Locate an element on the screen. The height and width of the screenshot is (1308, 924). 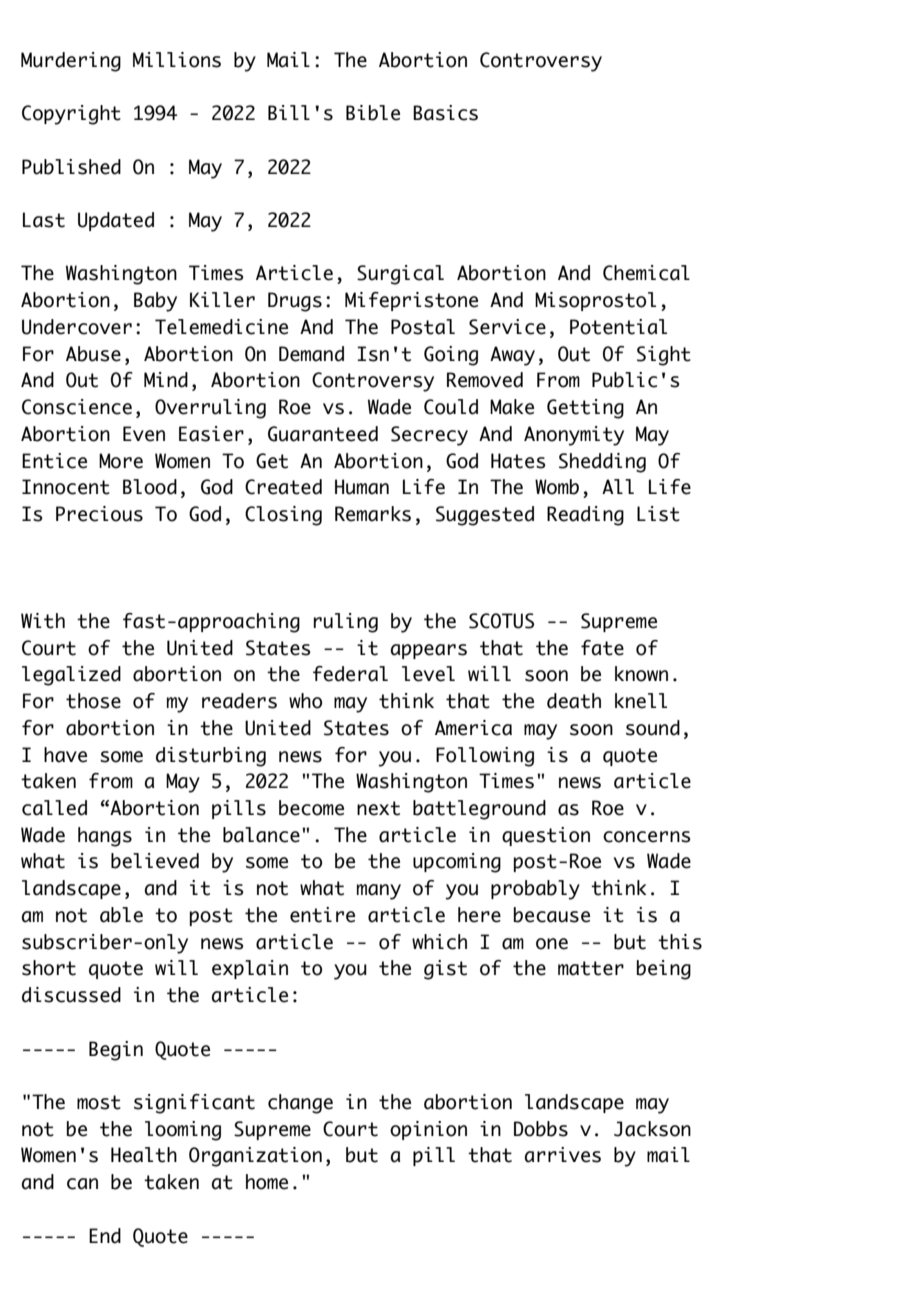
End is located at coordinates (105, 1236).
